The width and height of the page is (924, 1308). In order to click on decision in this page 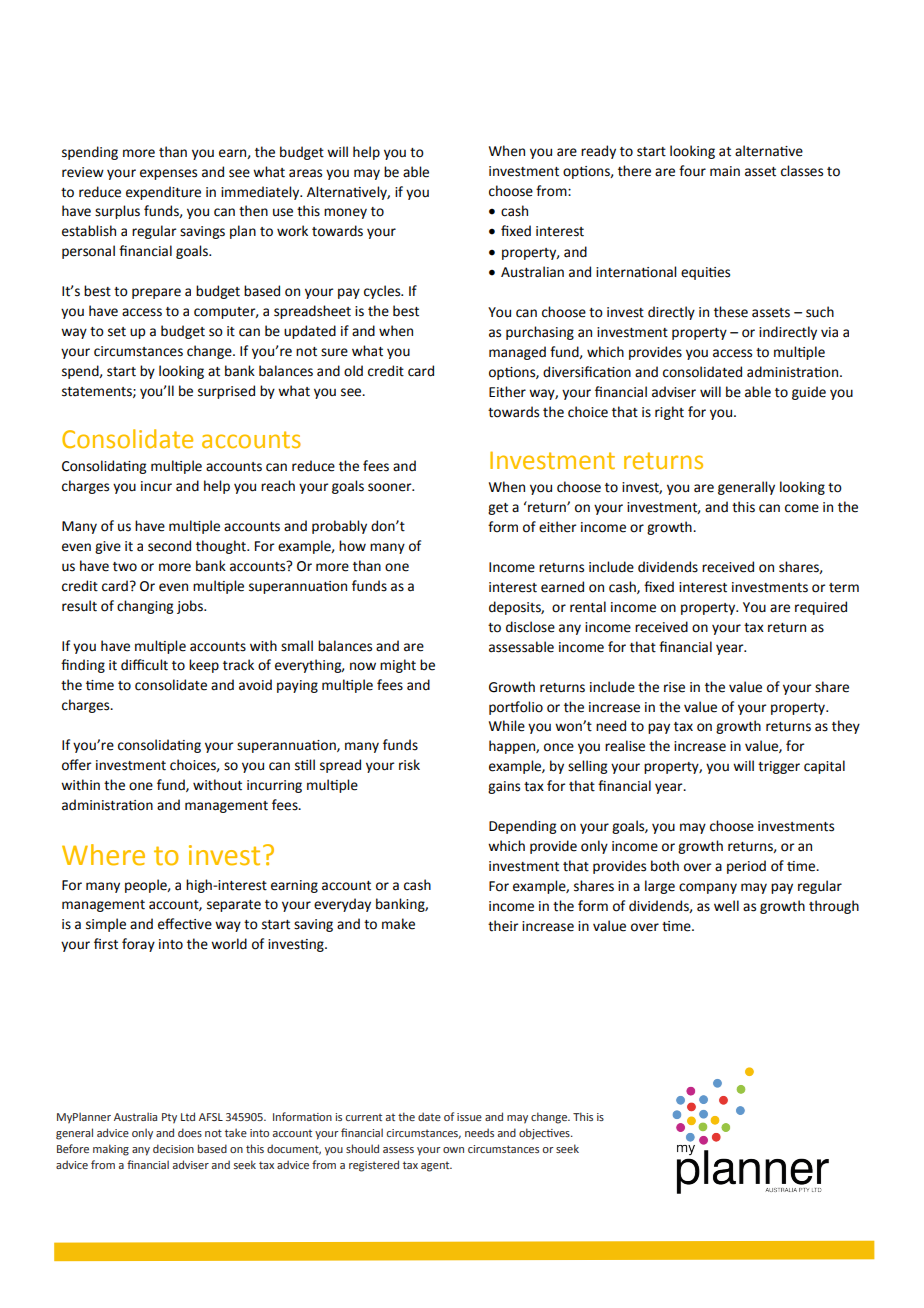, I will do `click(173, 1148)`.
